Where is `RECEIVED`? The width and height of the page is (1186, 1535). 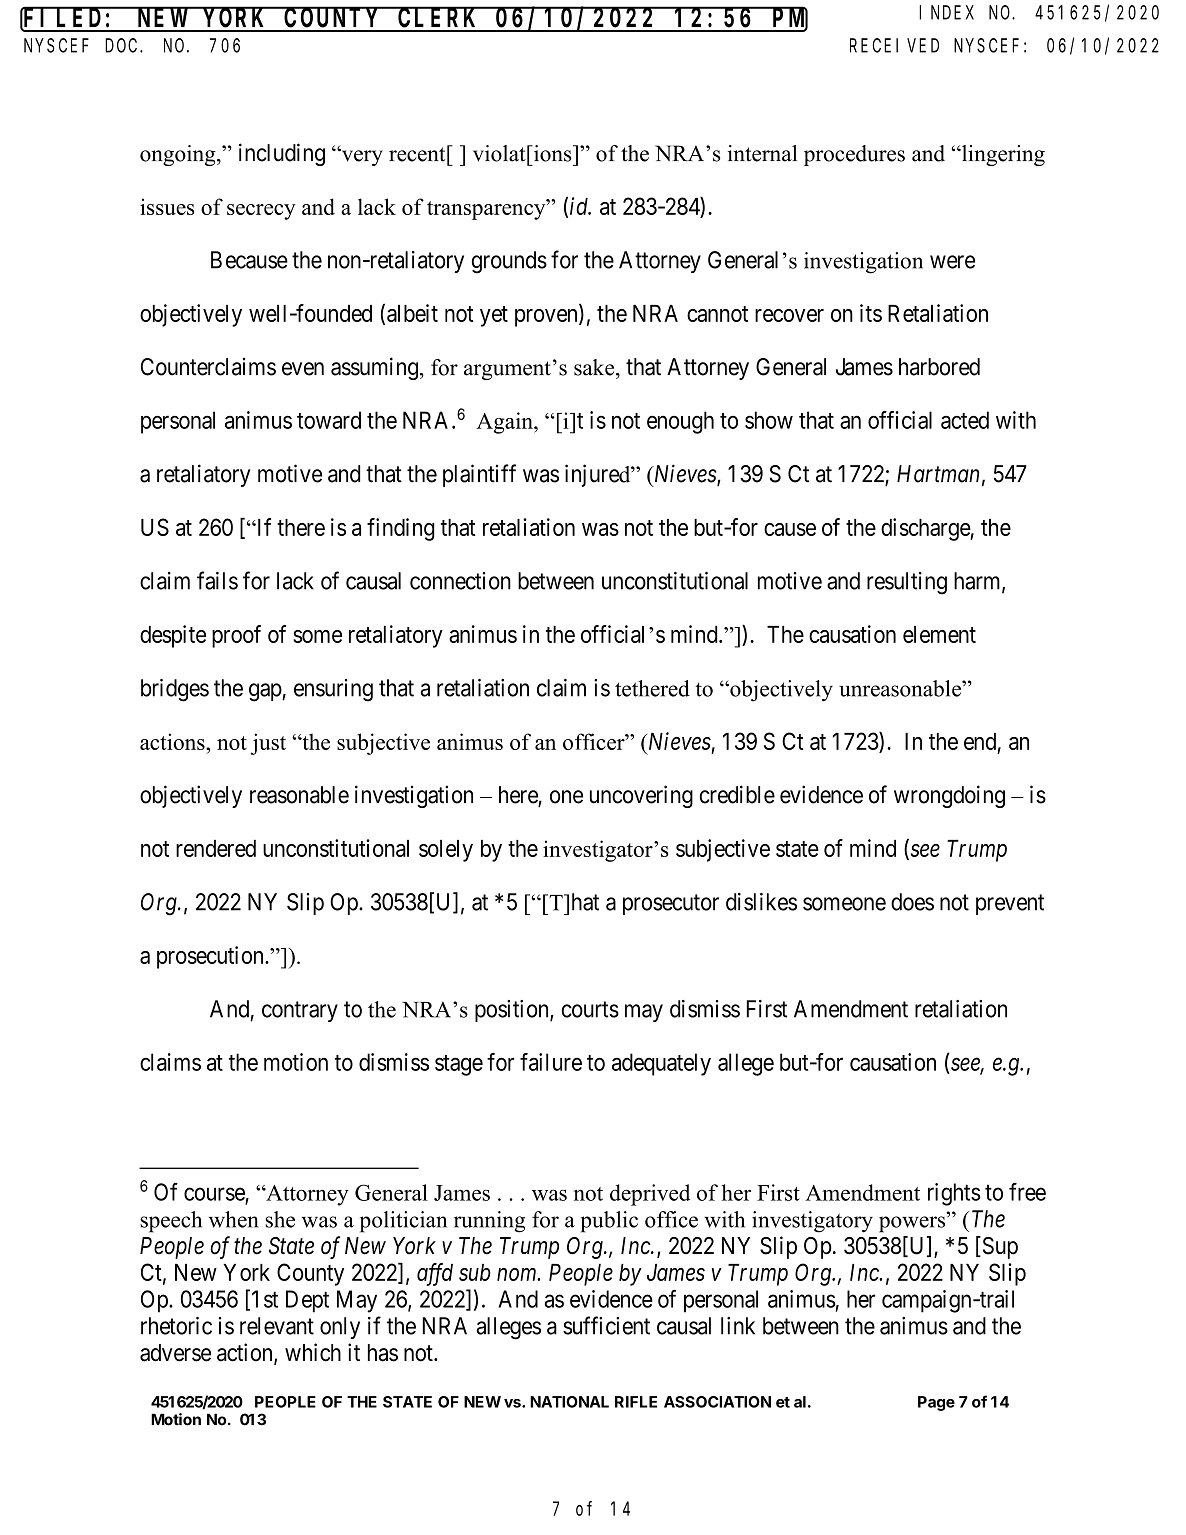
RECEIVED is located at coordinates (894, 46).
